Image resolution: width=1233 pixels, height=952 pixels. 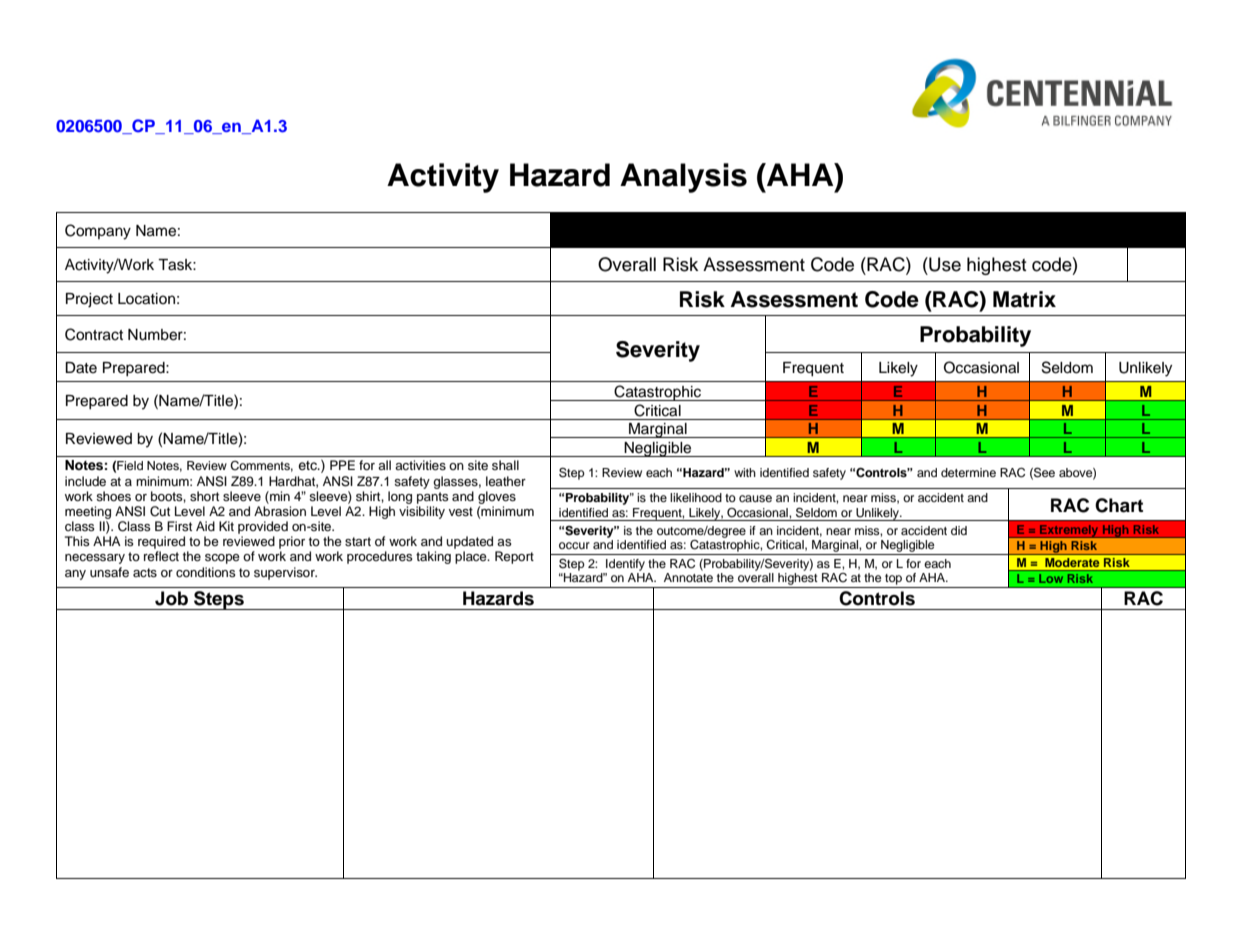 I want to click on Contract, so click(x=94, y=334).
